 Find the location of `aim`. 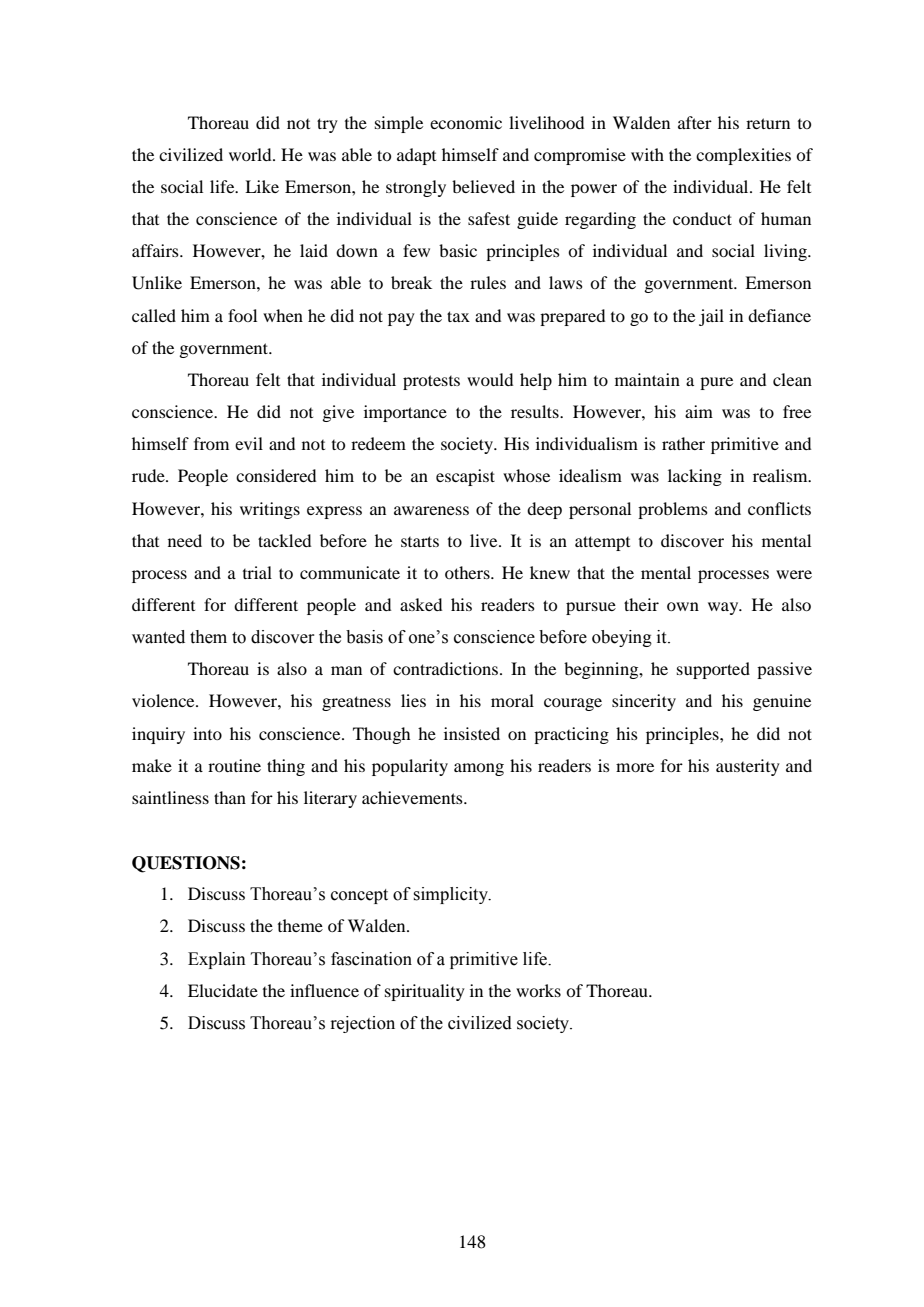

aim is located at coordinates (699, 411).
